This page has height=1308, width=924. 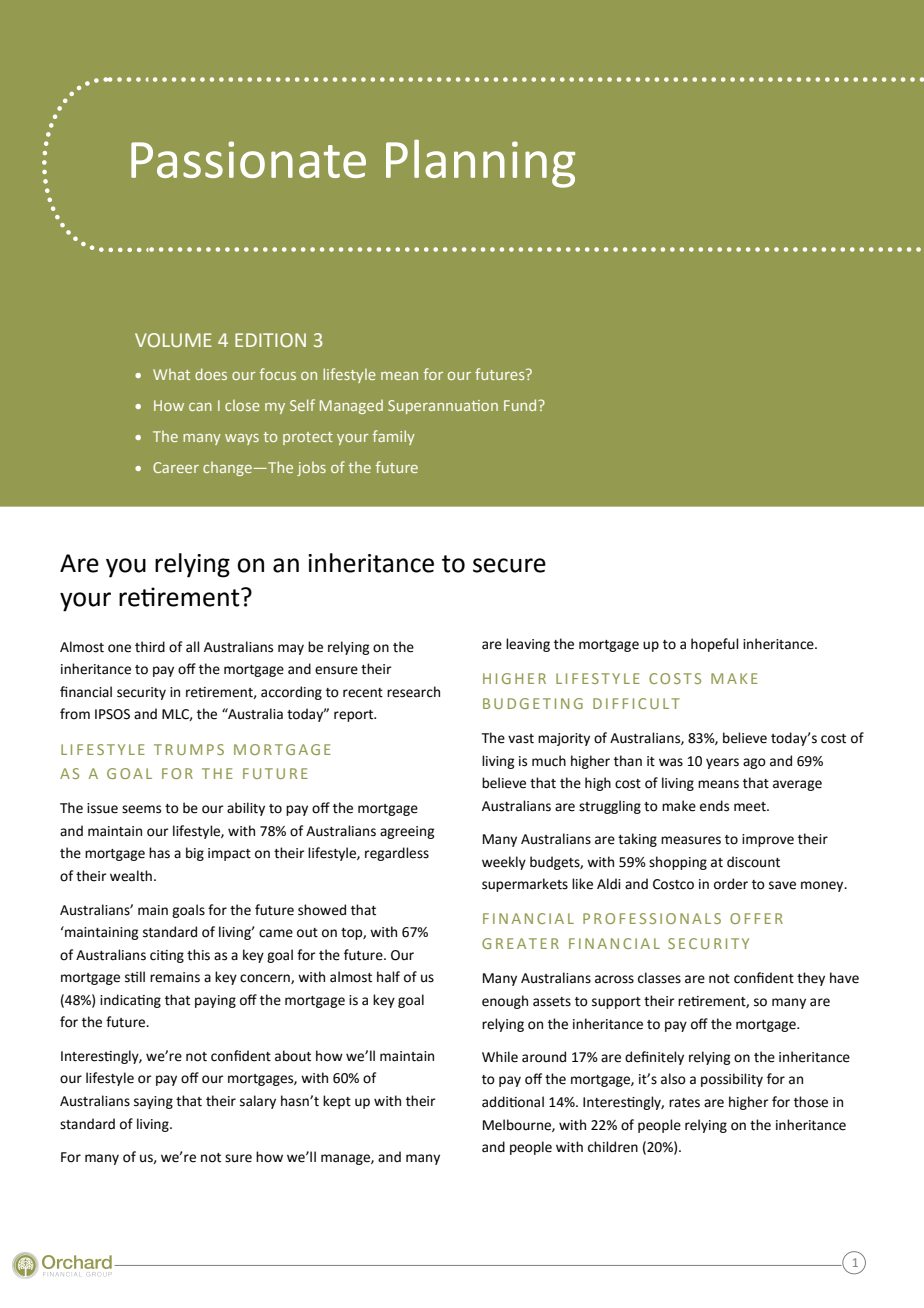 I want to click on possibility, so click(x=732, y=1080).
